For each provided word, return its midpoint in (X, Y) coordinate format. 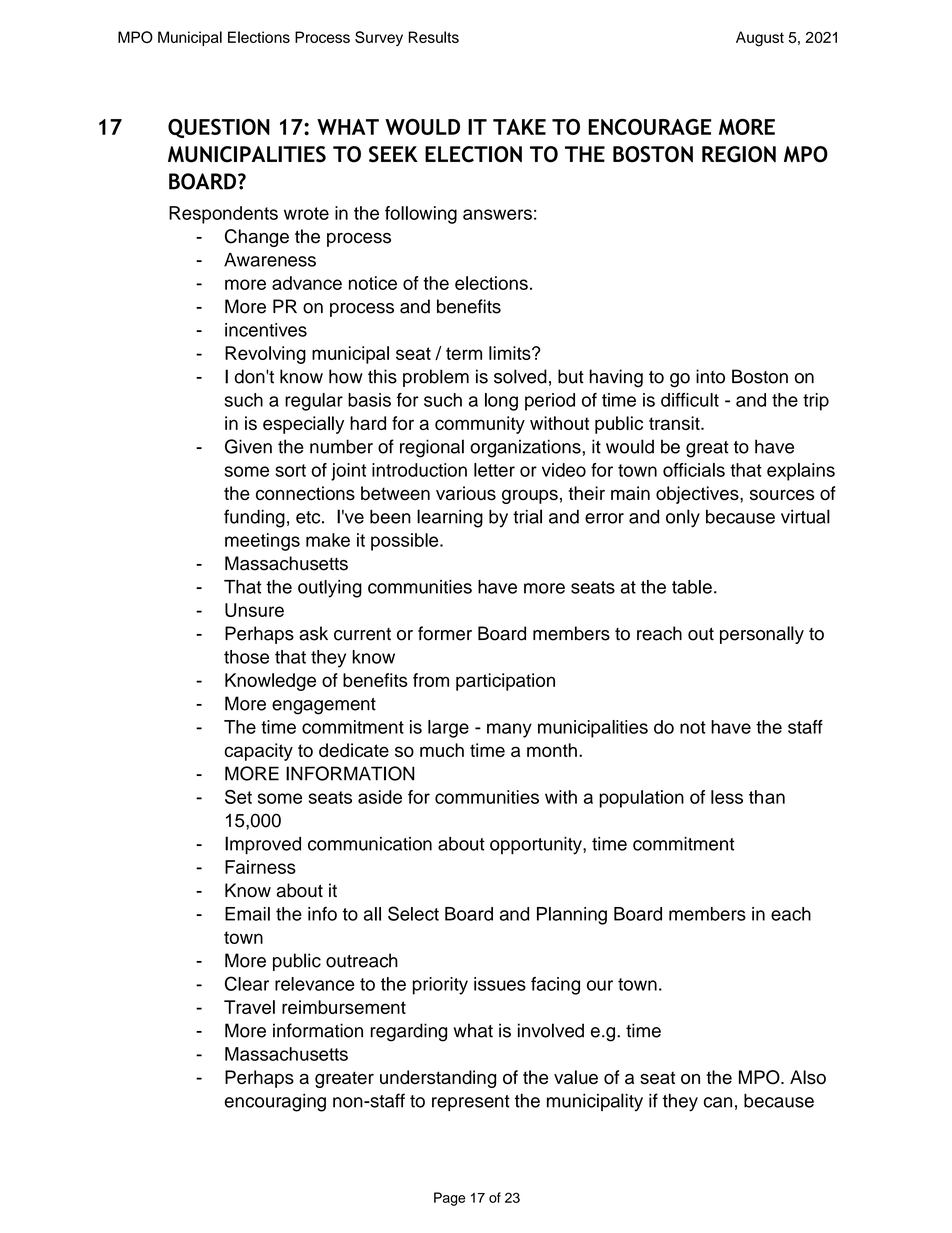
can (718, 1102)
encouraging (275, 1103)
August (760, 39)
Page (449, 1199)
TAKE (519, 127)
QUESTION (219, 128)
